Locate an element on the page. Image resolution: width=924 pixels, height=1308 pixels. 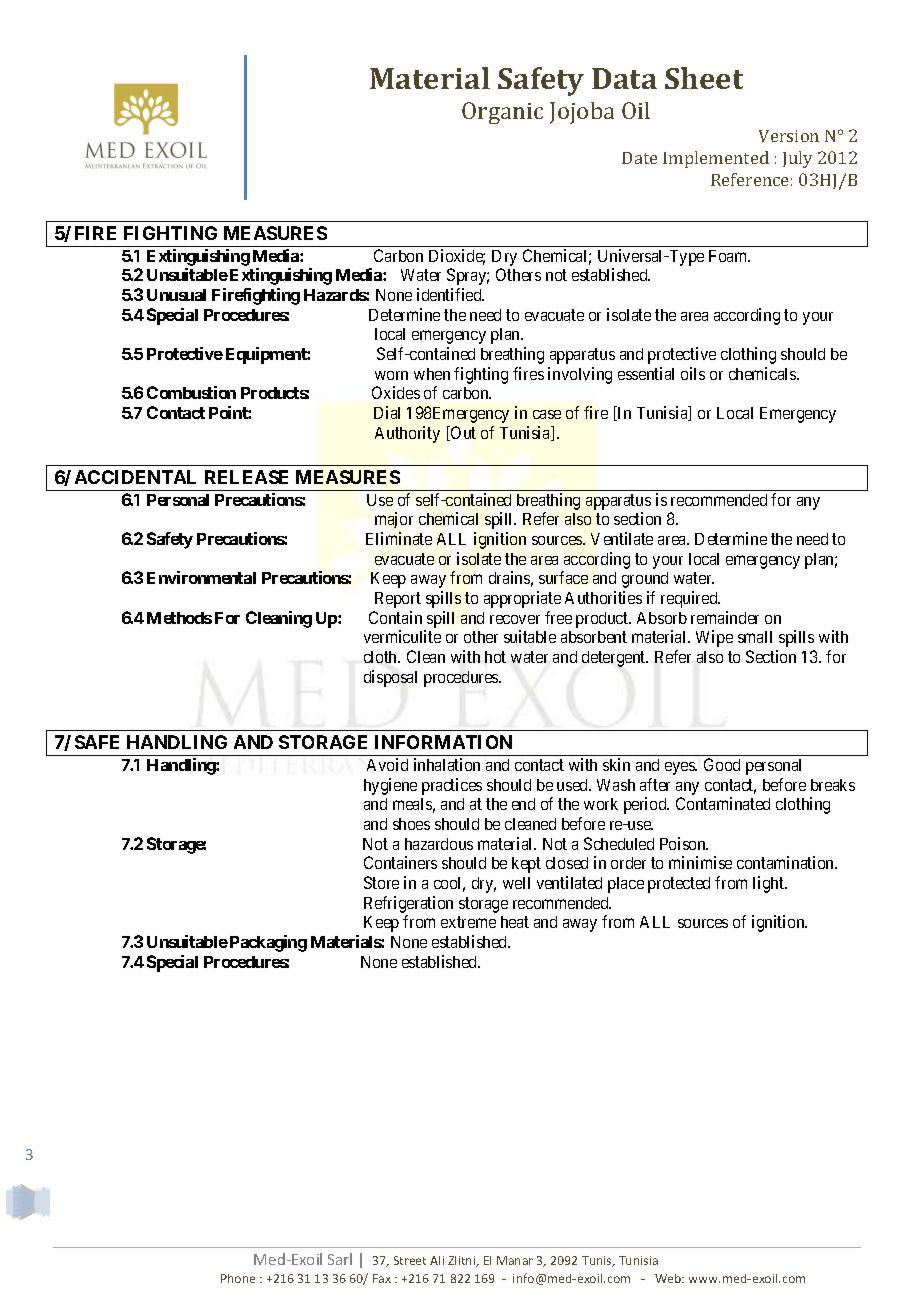
Version is located at coordinates (789, 136).
